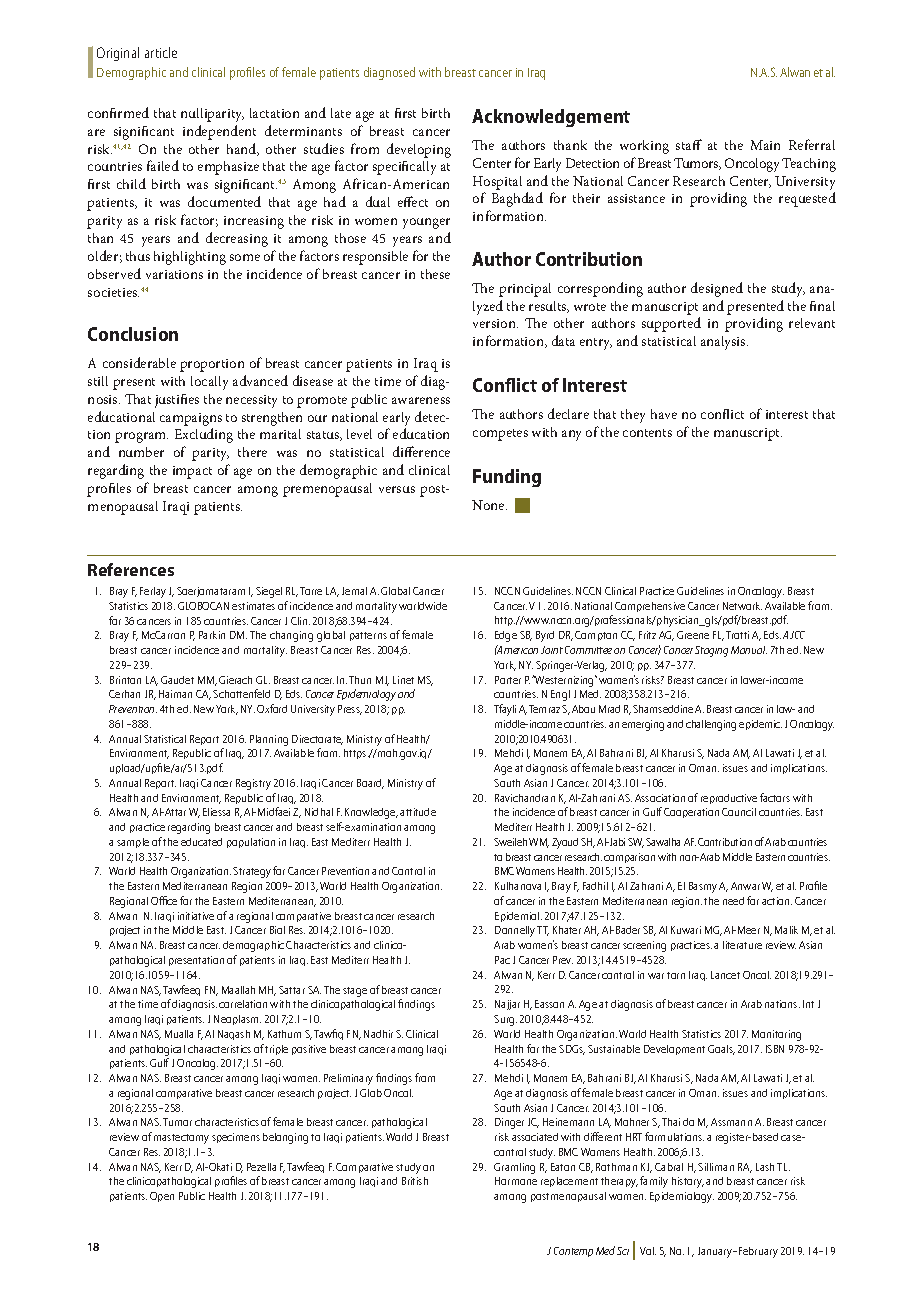 The image size is (924, 1308). What do you see at coordinates (749, 650) in the image?
I see `Manual` at bounding box center [749, 650].
